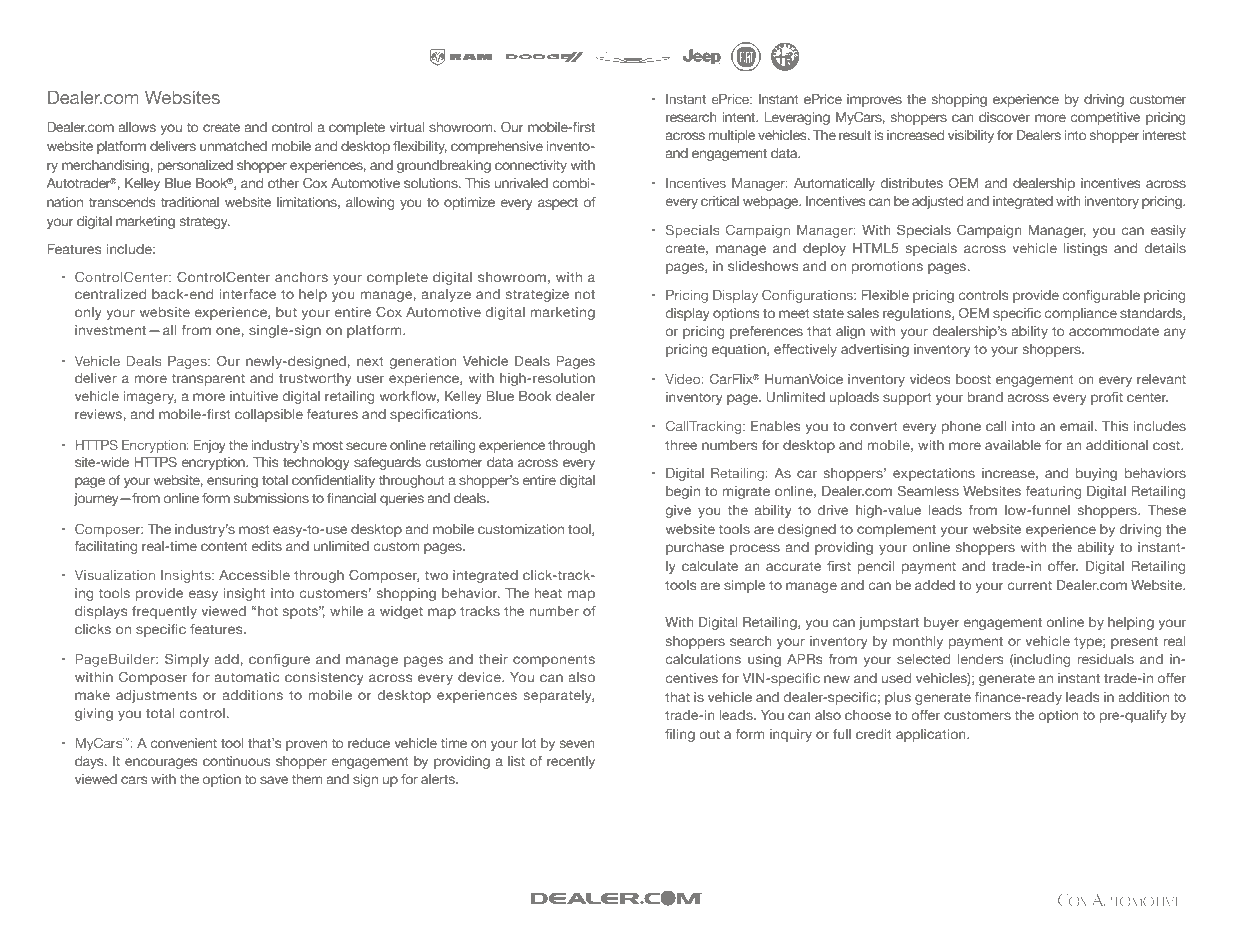 The width and height of the screenshot is (1233, 952). Describe the element at coordinates (1134, 642) in the screenshot. I see `present` at that location.
